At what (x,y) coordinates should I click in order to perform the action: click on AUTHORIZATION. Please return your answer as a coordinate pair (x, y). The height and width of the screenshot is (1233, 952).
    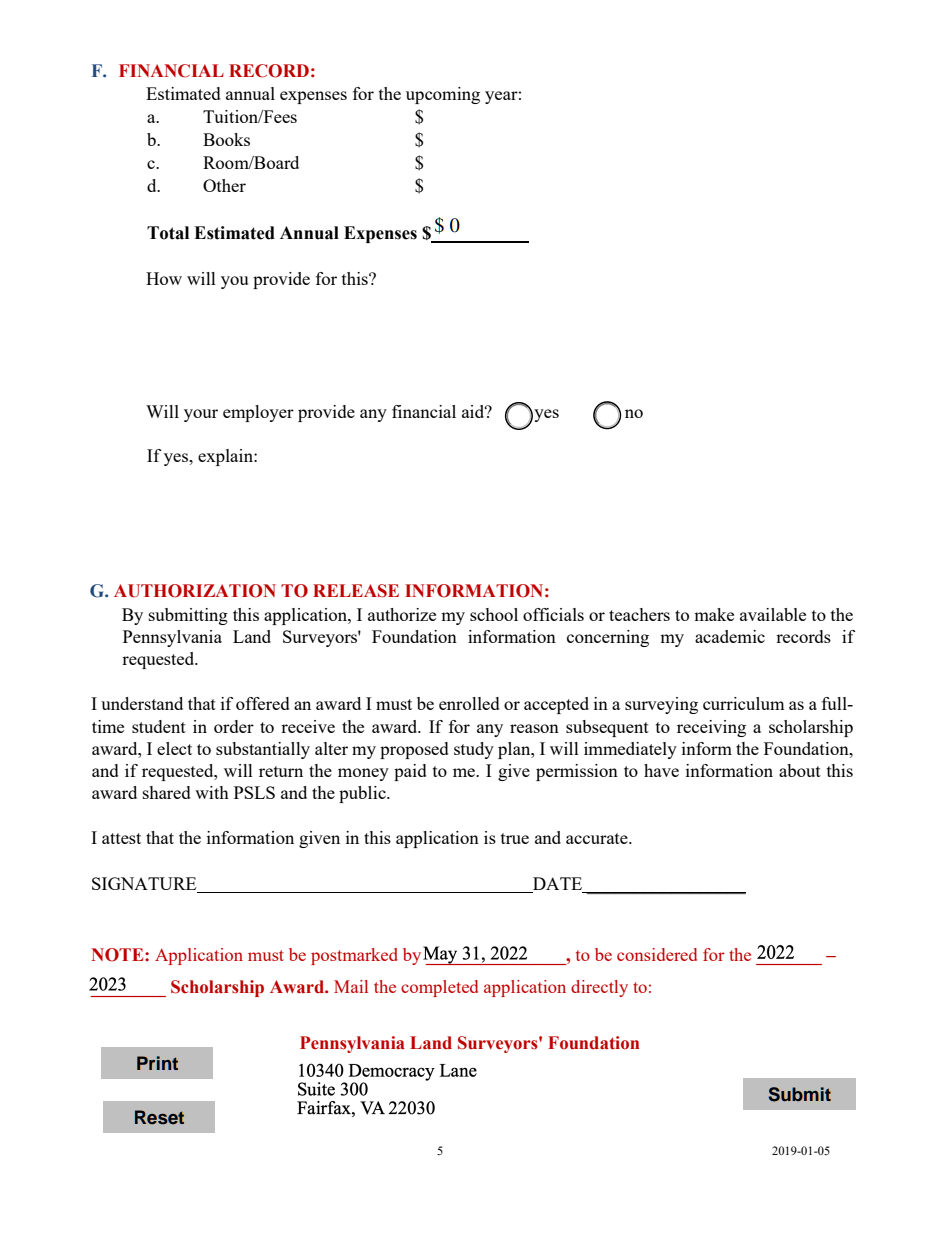
    Looking at the image, I should click on (195, 591).
